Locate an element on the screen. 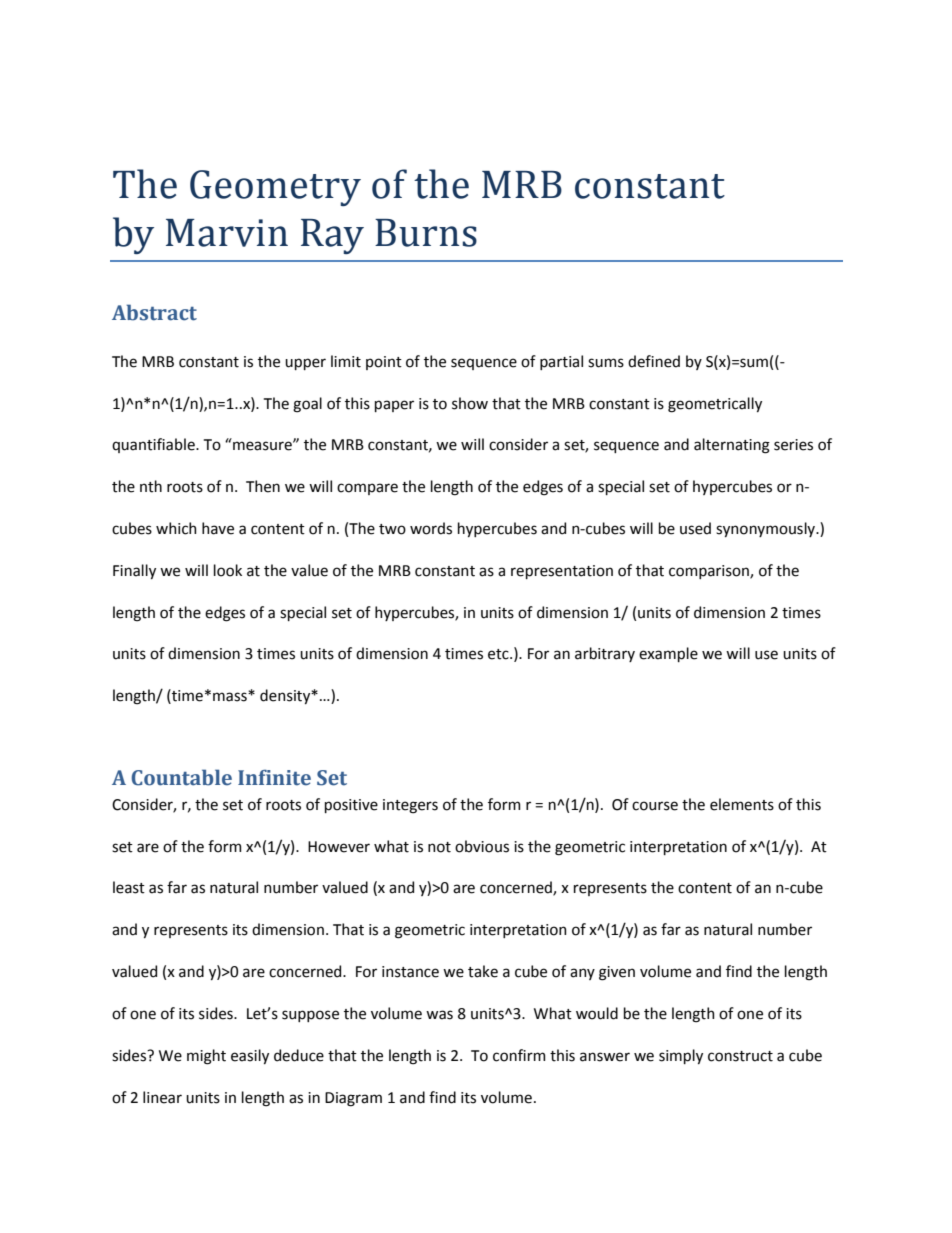 The image size is (952, 1233). might is located at coordinates (206, 1057).
